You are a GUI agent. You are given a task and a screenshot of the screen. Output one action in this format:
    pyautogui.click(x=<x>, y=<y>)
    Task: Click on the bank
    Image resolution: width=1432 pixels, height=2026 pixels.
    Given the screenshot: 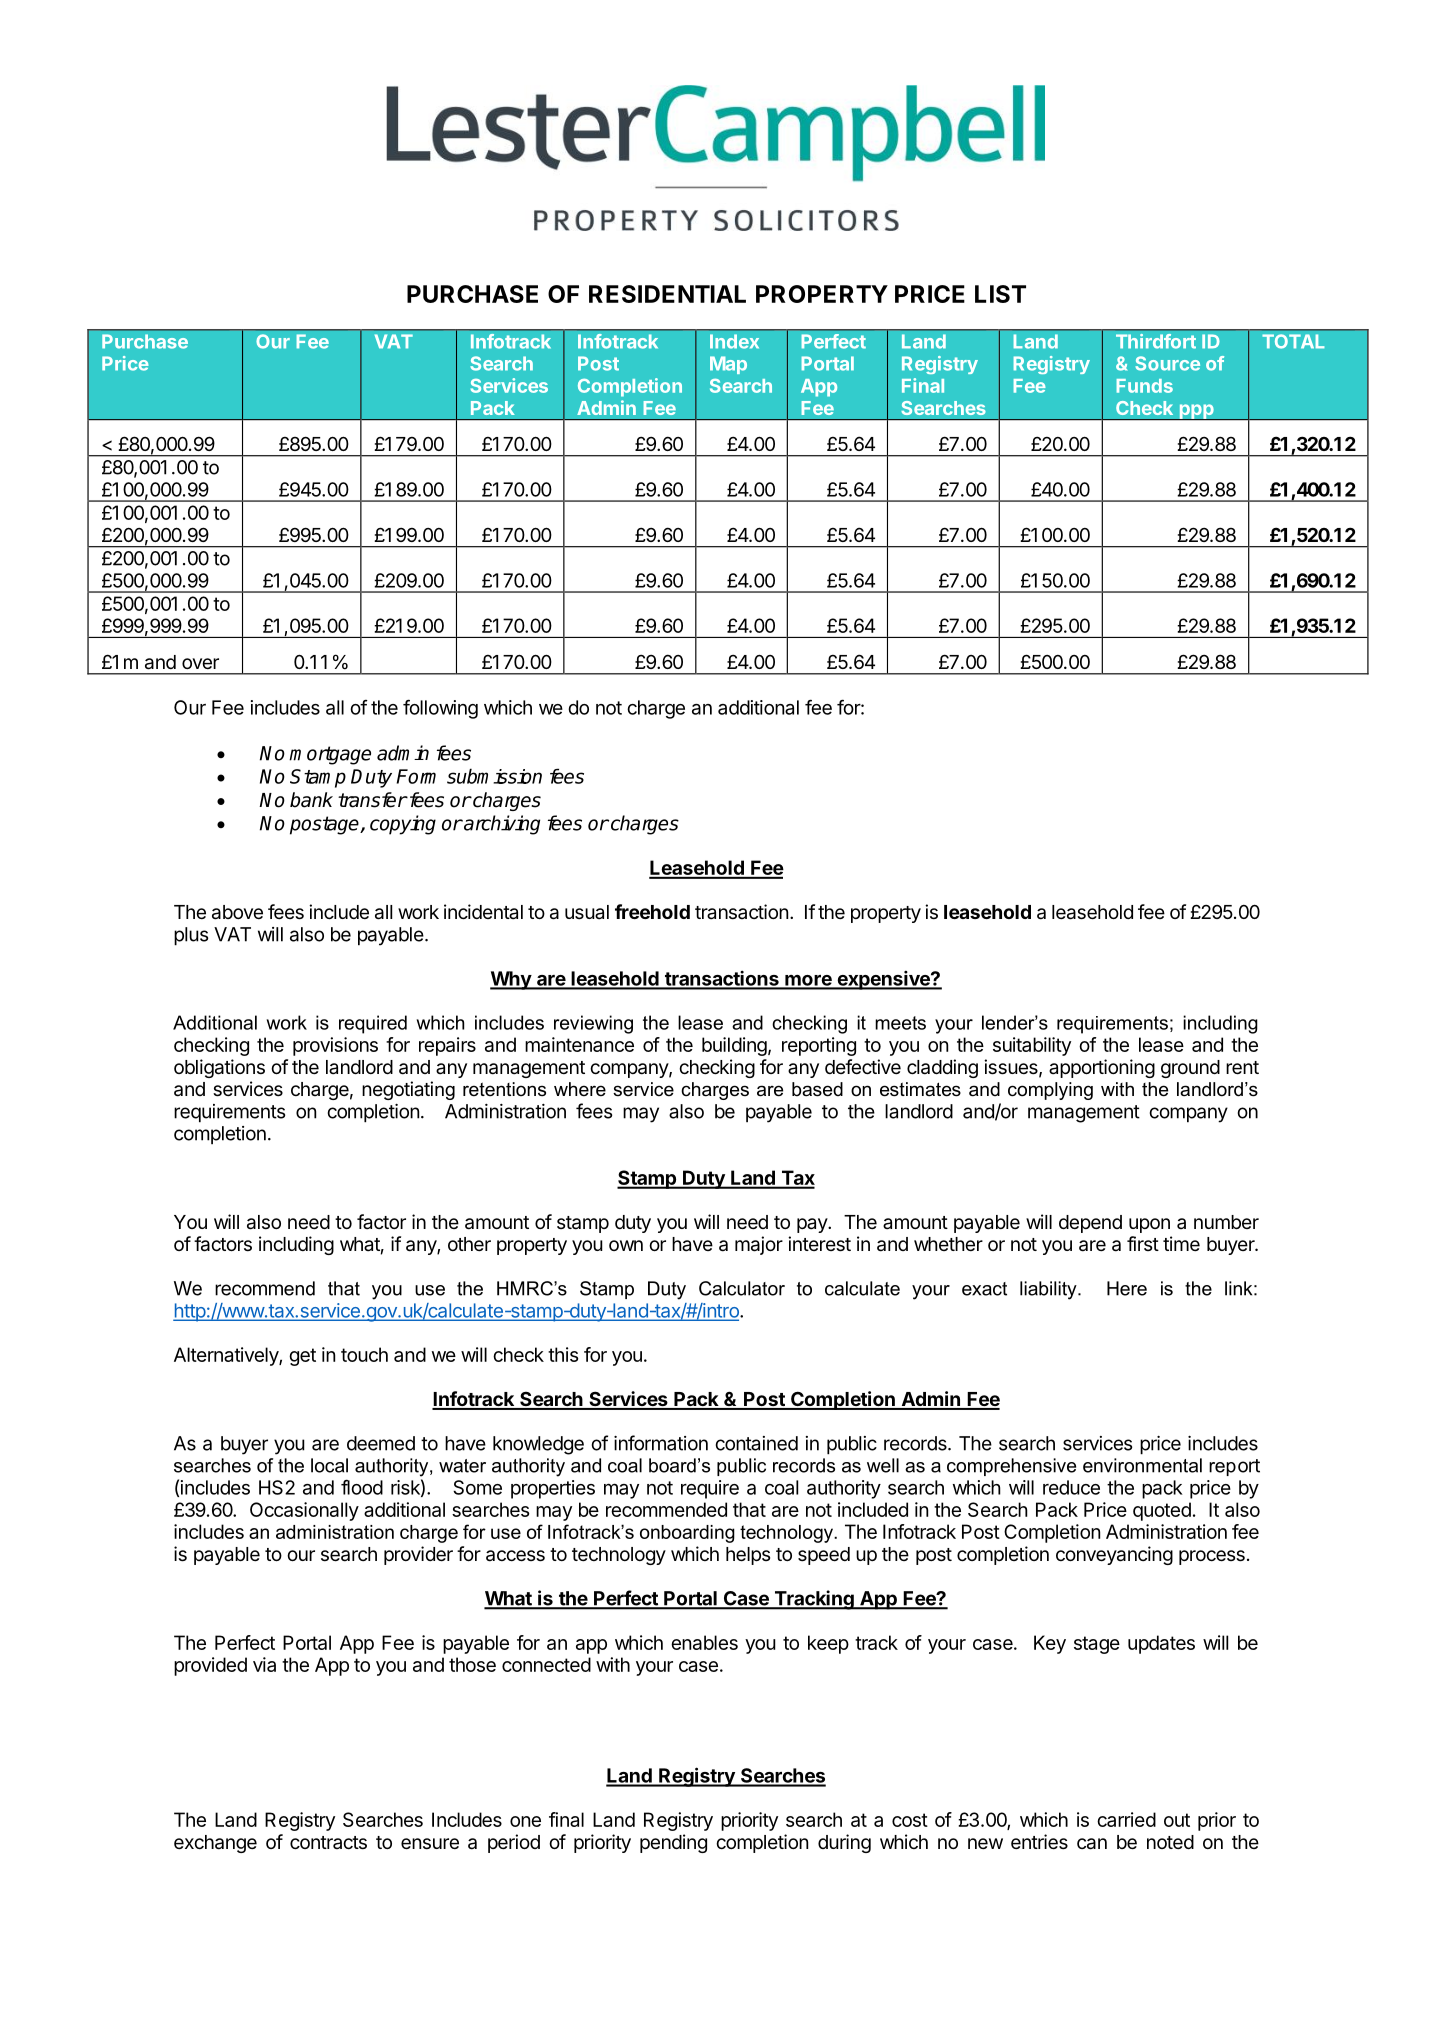 What is the action you would take?
    pyautogui.click(x=311, y=800)
